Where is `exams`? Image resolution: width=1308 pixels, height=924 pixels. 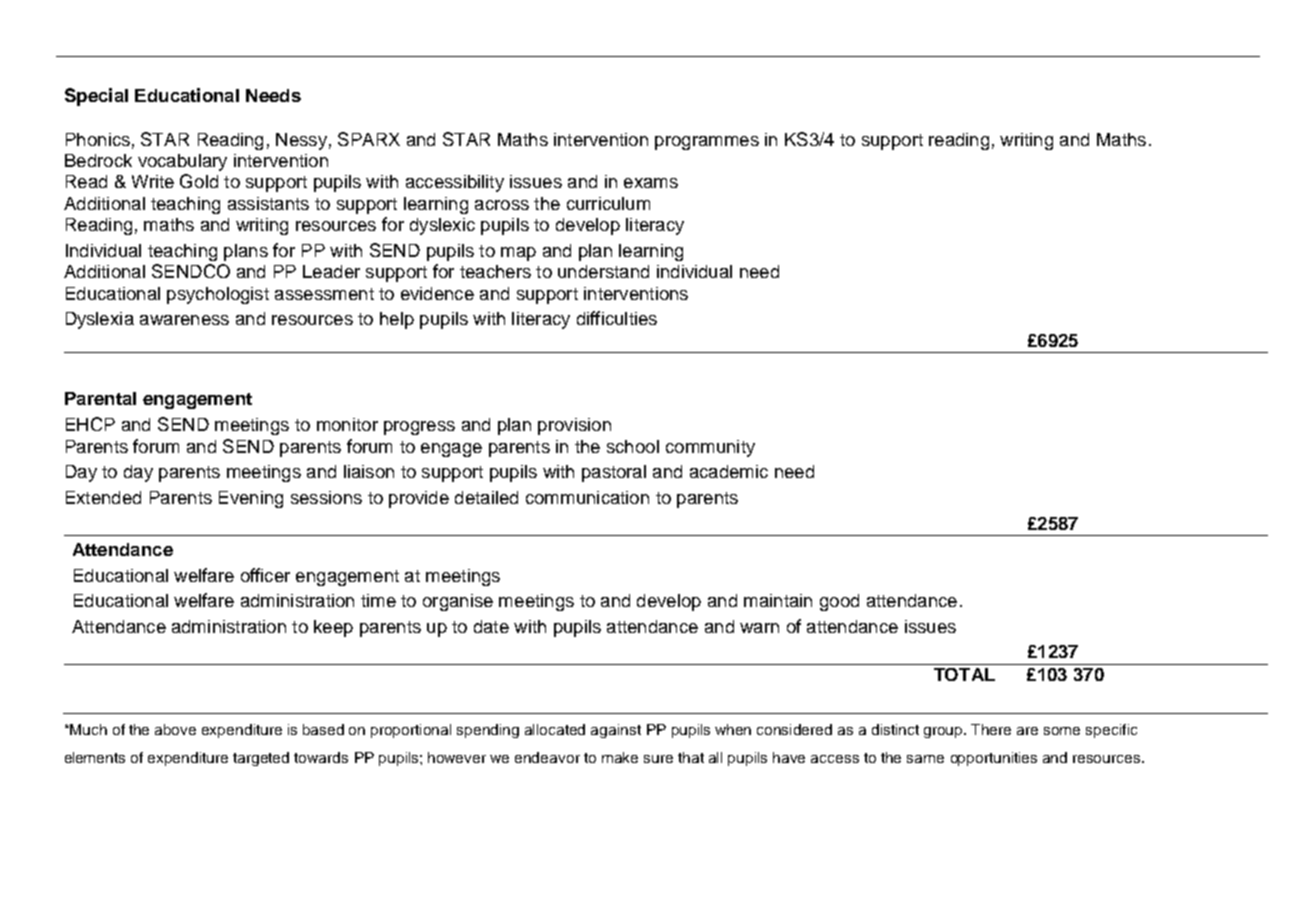
exams is located at coordinates (651, 183).
